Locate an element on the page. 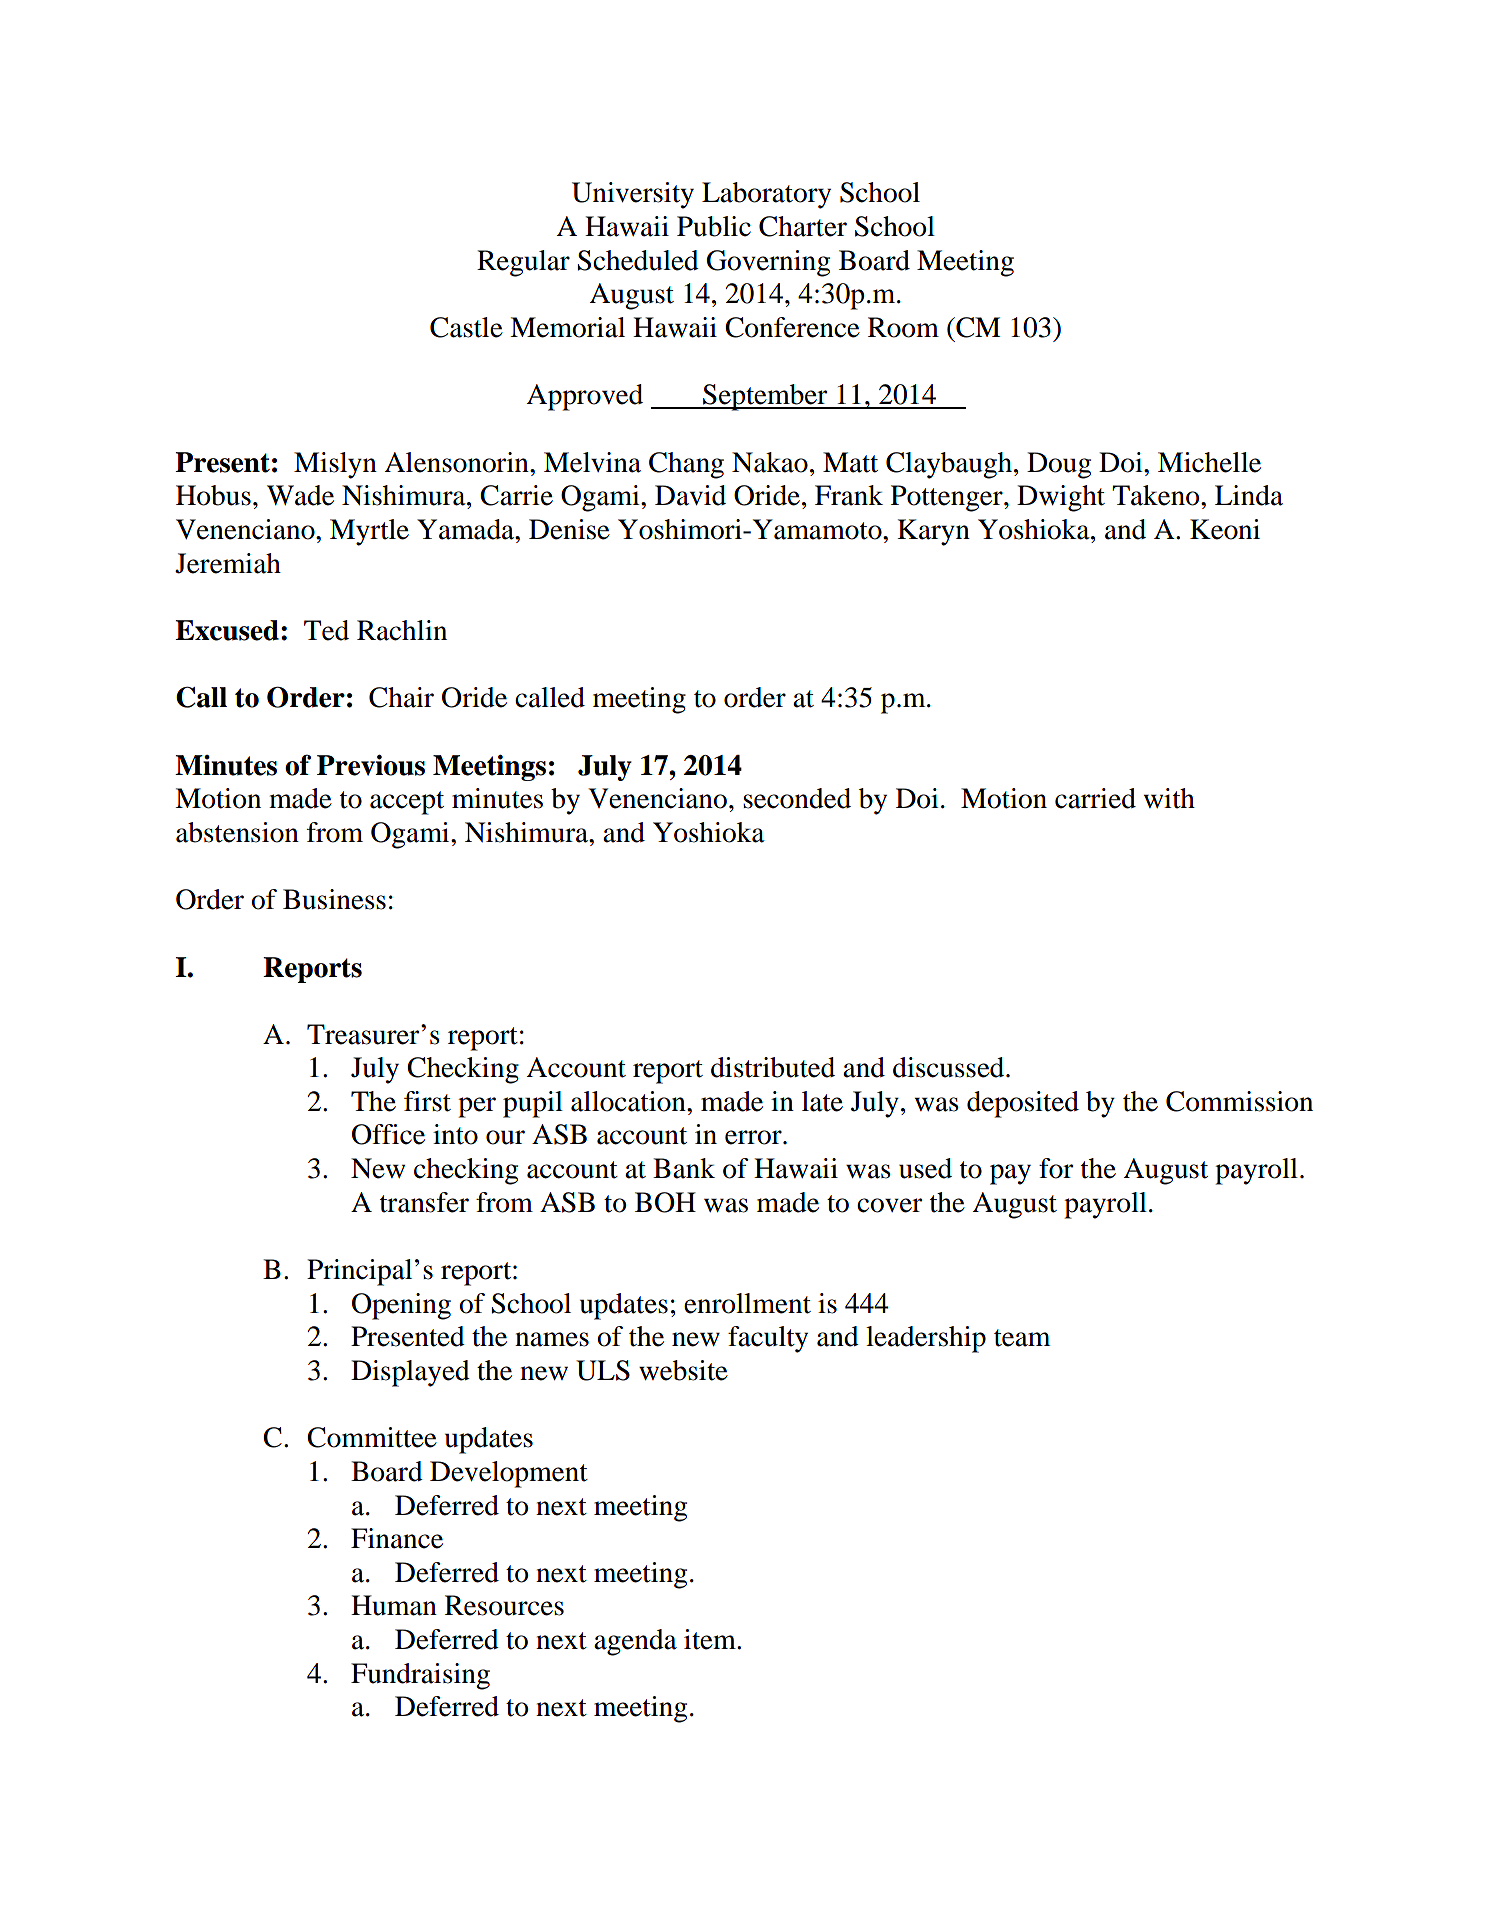 Image resolution: width=1492 pixels, height=1931 pixels. Business is located at coordinates (334, 899).
